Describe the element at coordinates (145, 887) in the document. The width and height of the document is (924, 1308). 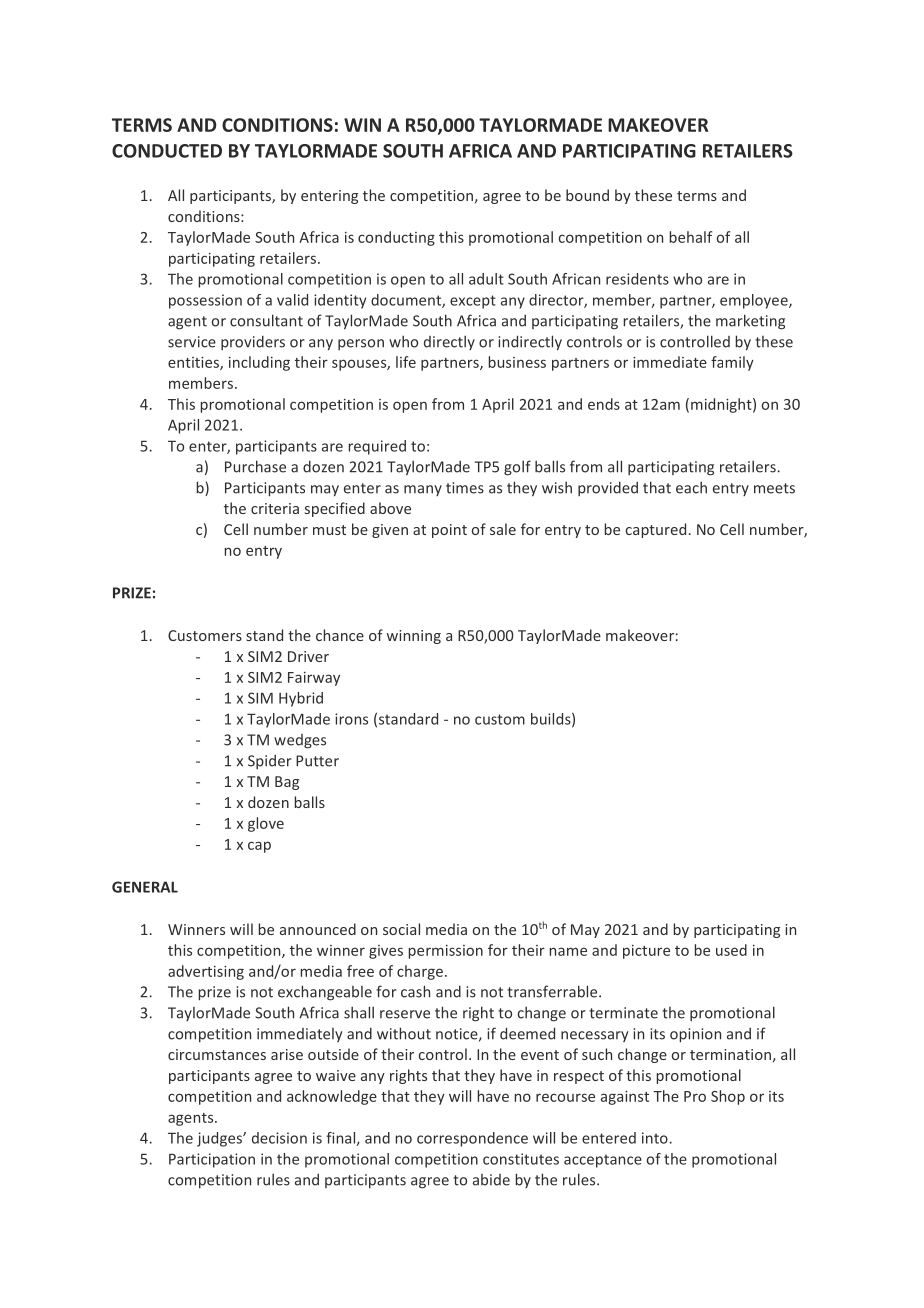
I see `GENERAL` at that location.
